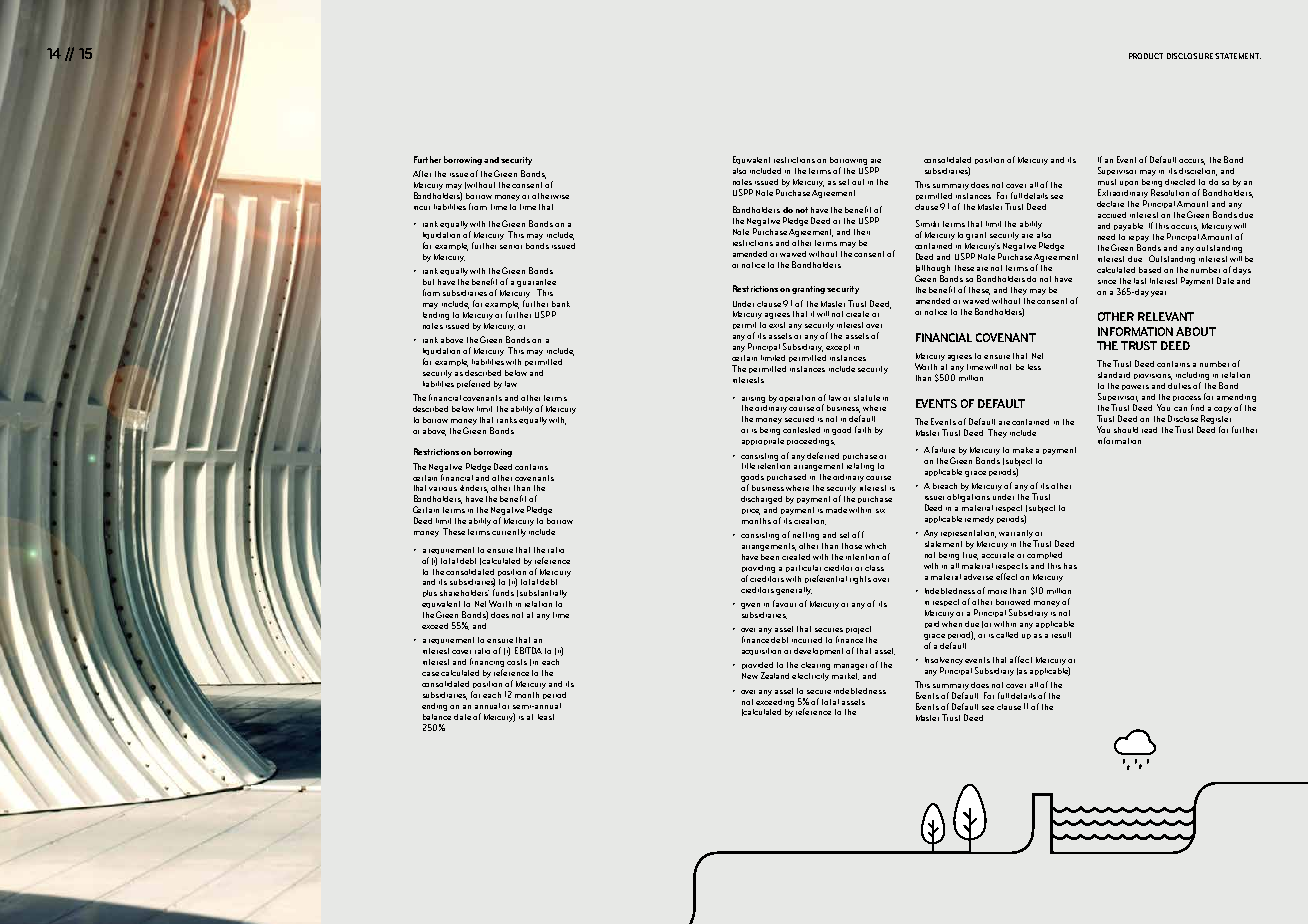 This screenshot has height=924, width=1308. I want to click on least, so click(546, 717).
